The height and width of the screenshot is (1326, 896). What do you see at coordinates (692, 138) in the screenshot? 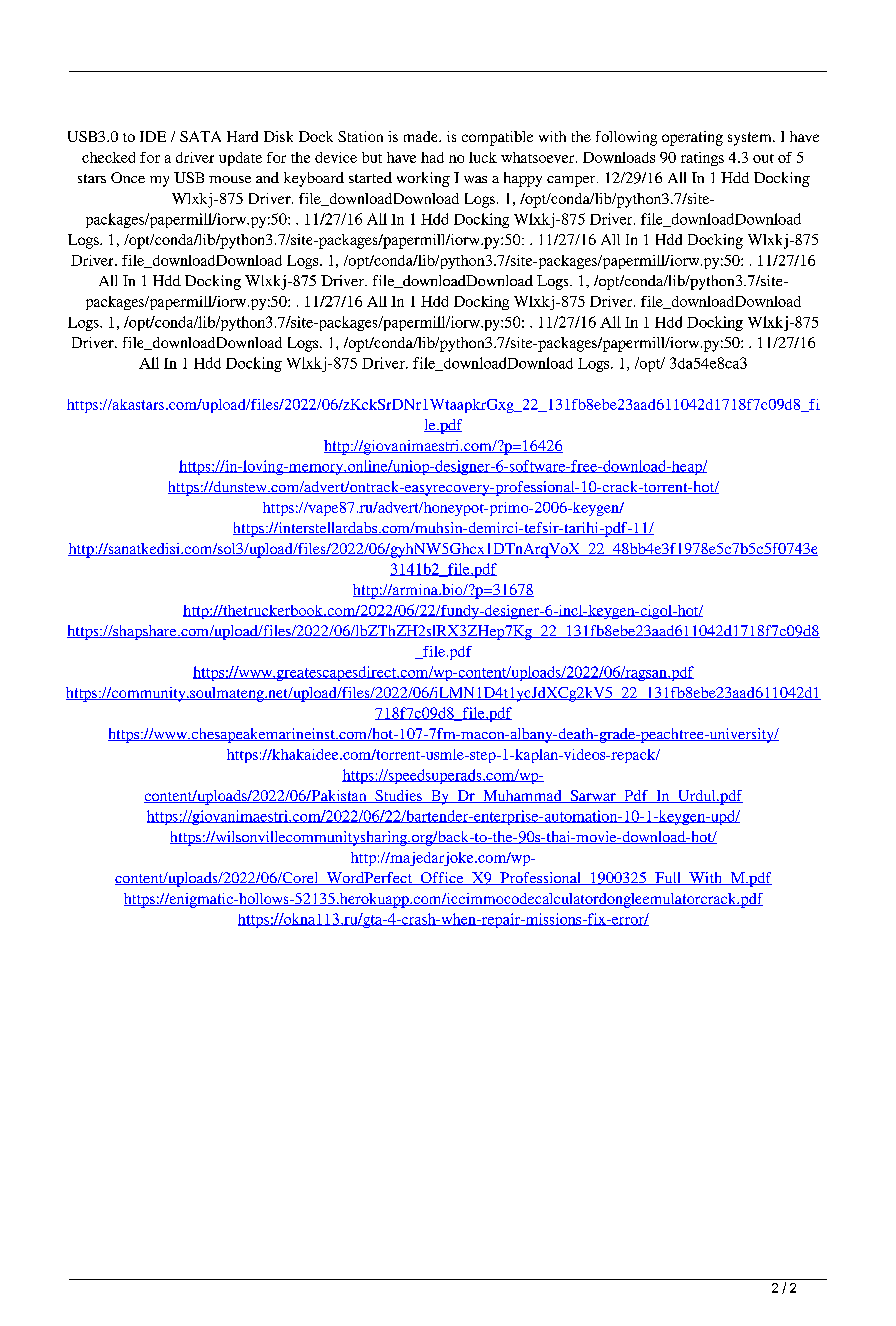
I see `operating` at bounding box center [692, 138].
